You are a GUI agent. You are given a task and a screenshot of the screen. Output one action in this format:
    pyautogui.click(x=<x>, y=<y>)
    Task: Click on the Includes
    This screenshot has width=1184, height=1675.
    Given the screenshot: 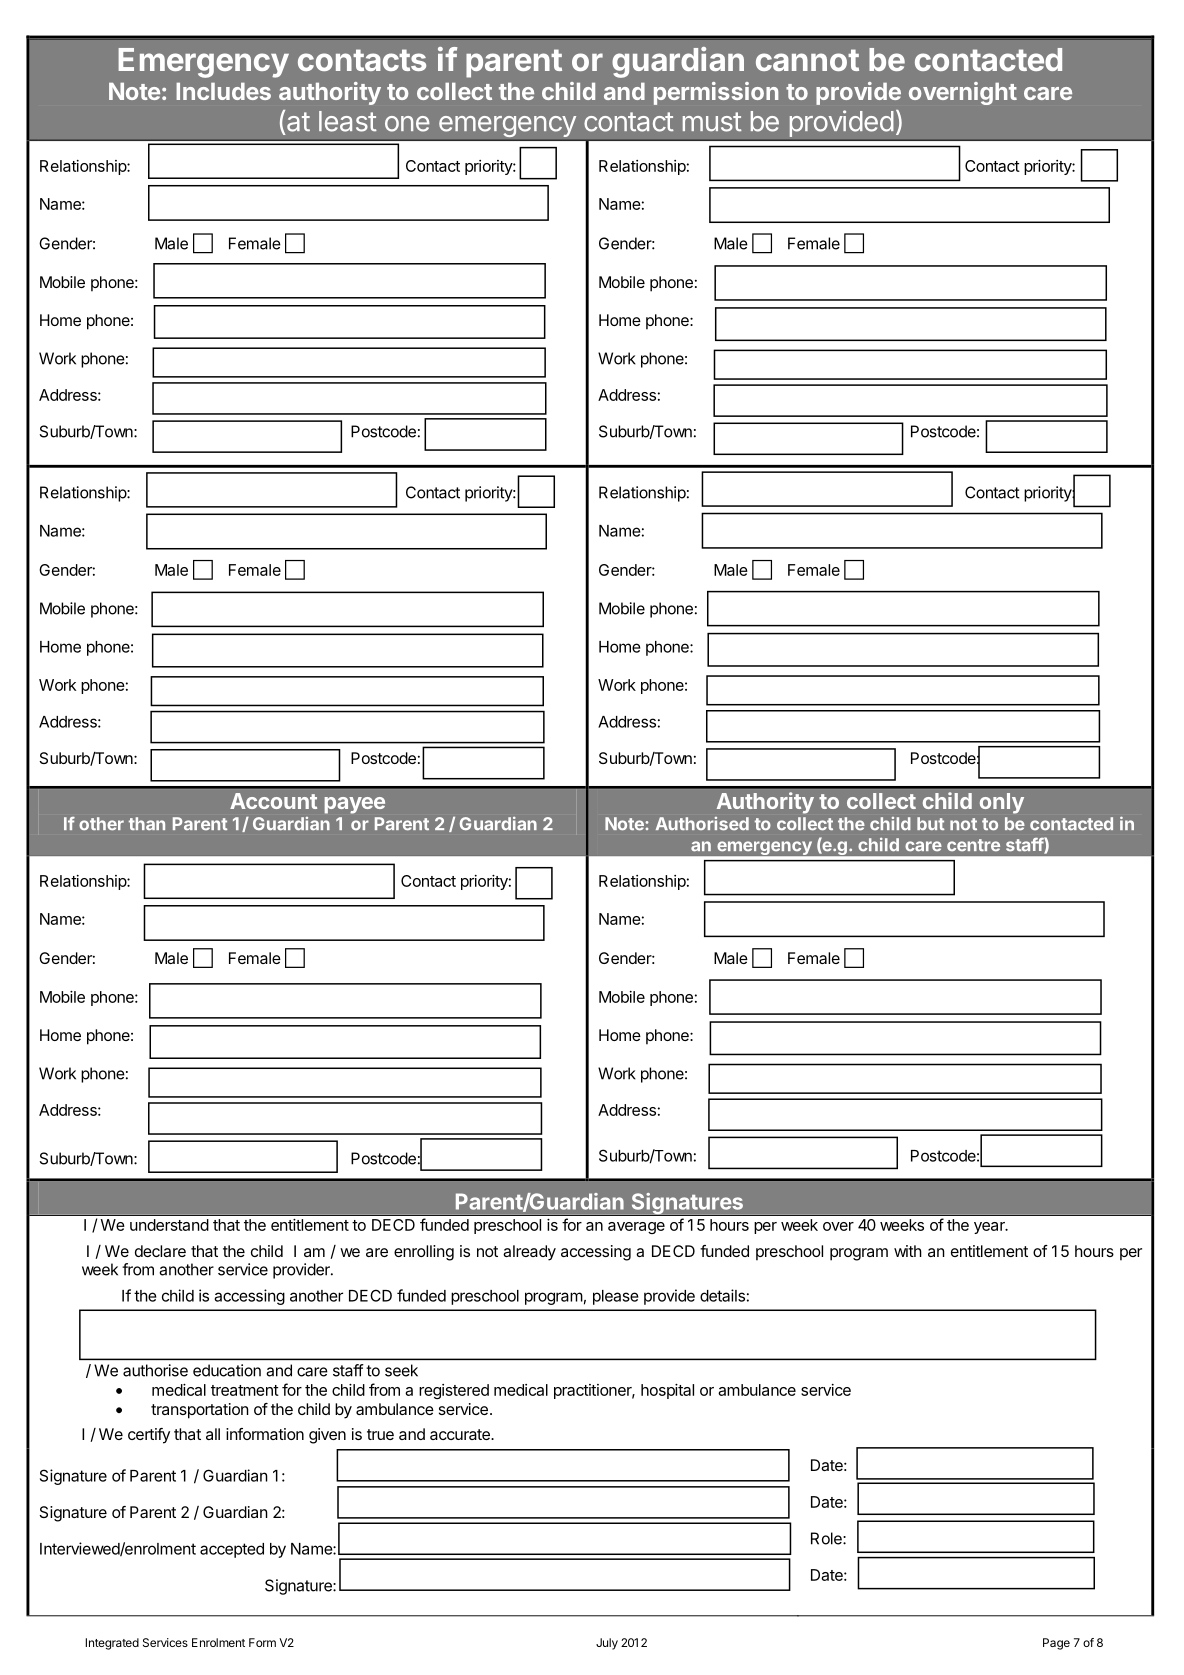 What is the action you would take?
    pyautogui.click(x=223, y=91)
